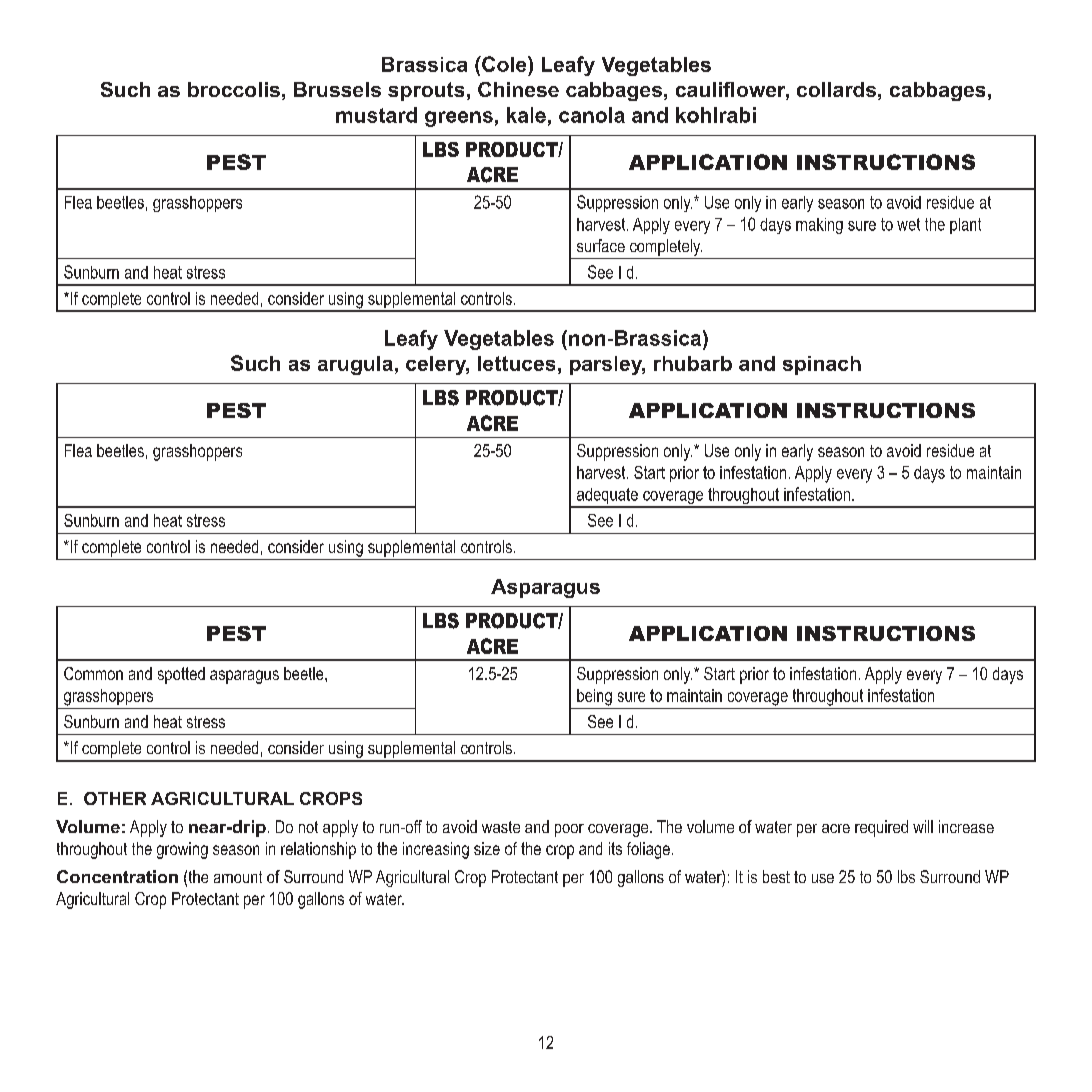 Image resolution: width=1092 pixels, height=1092 pixels. I want to click on canola, so click(592, 115).
